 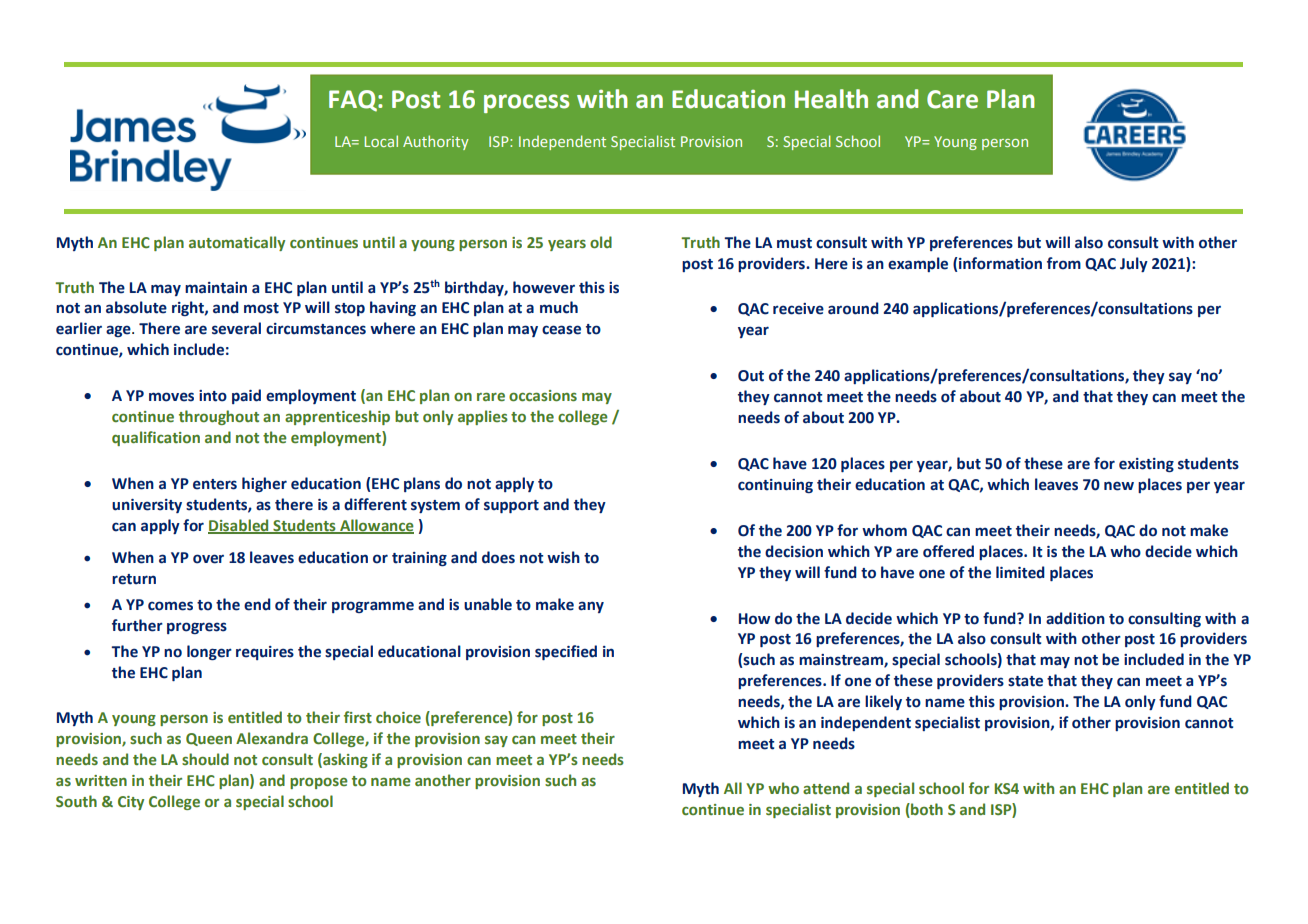 What do you see at coordinates (156, 438) in the page?
I see `qualification` at bounding box center [156, 438].
